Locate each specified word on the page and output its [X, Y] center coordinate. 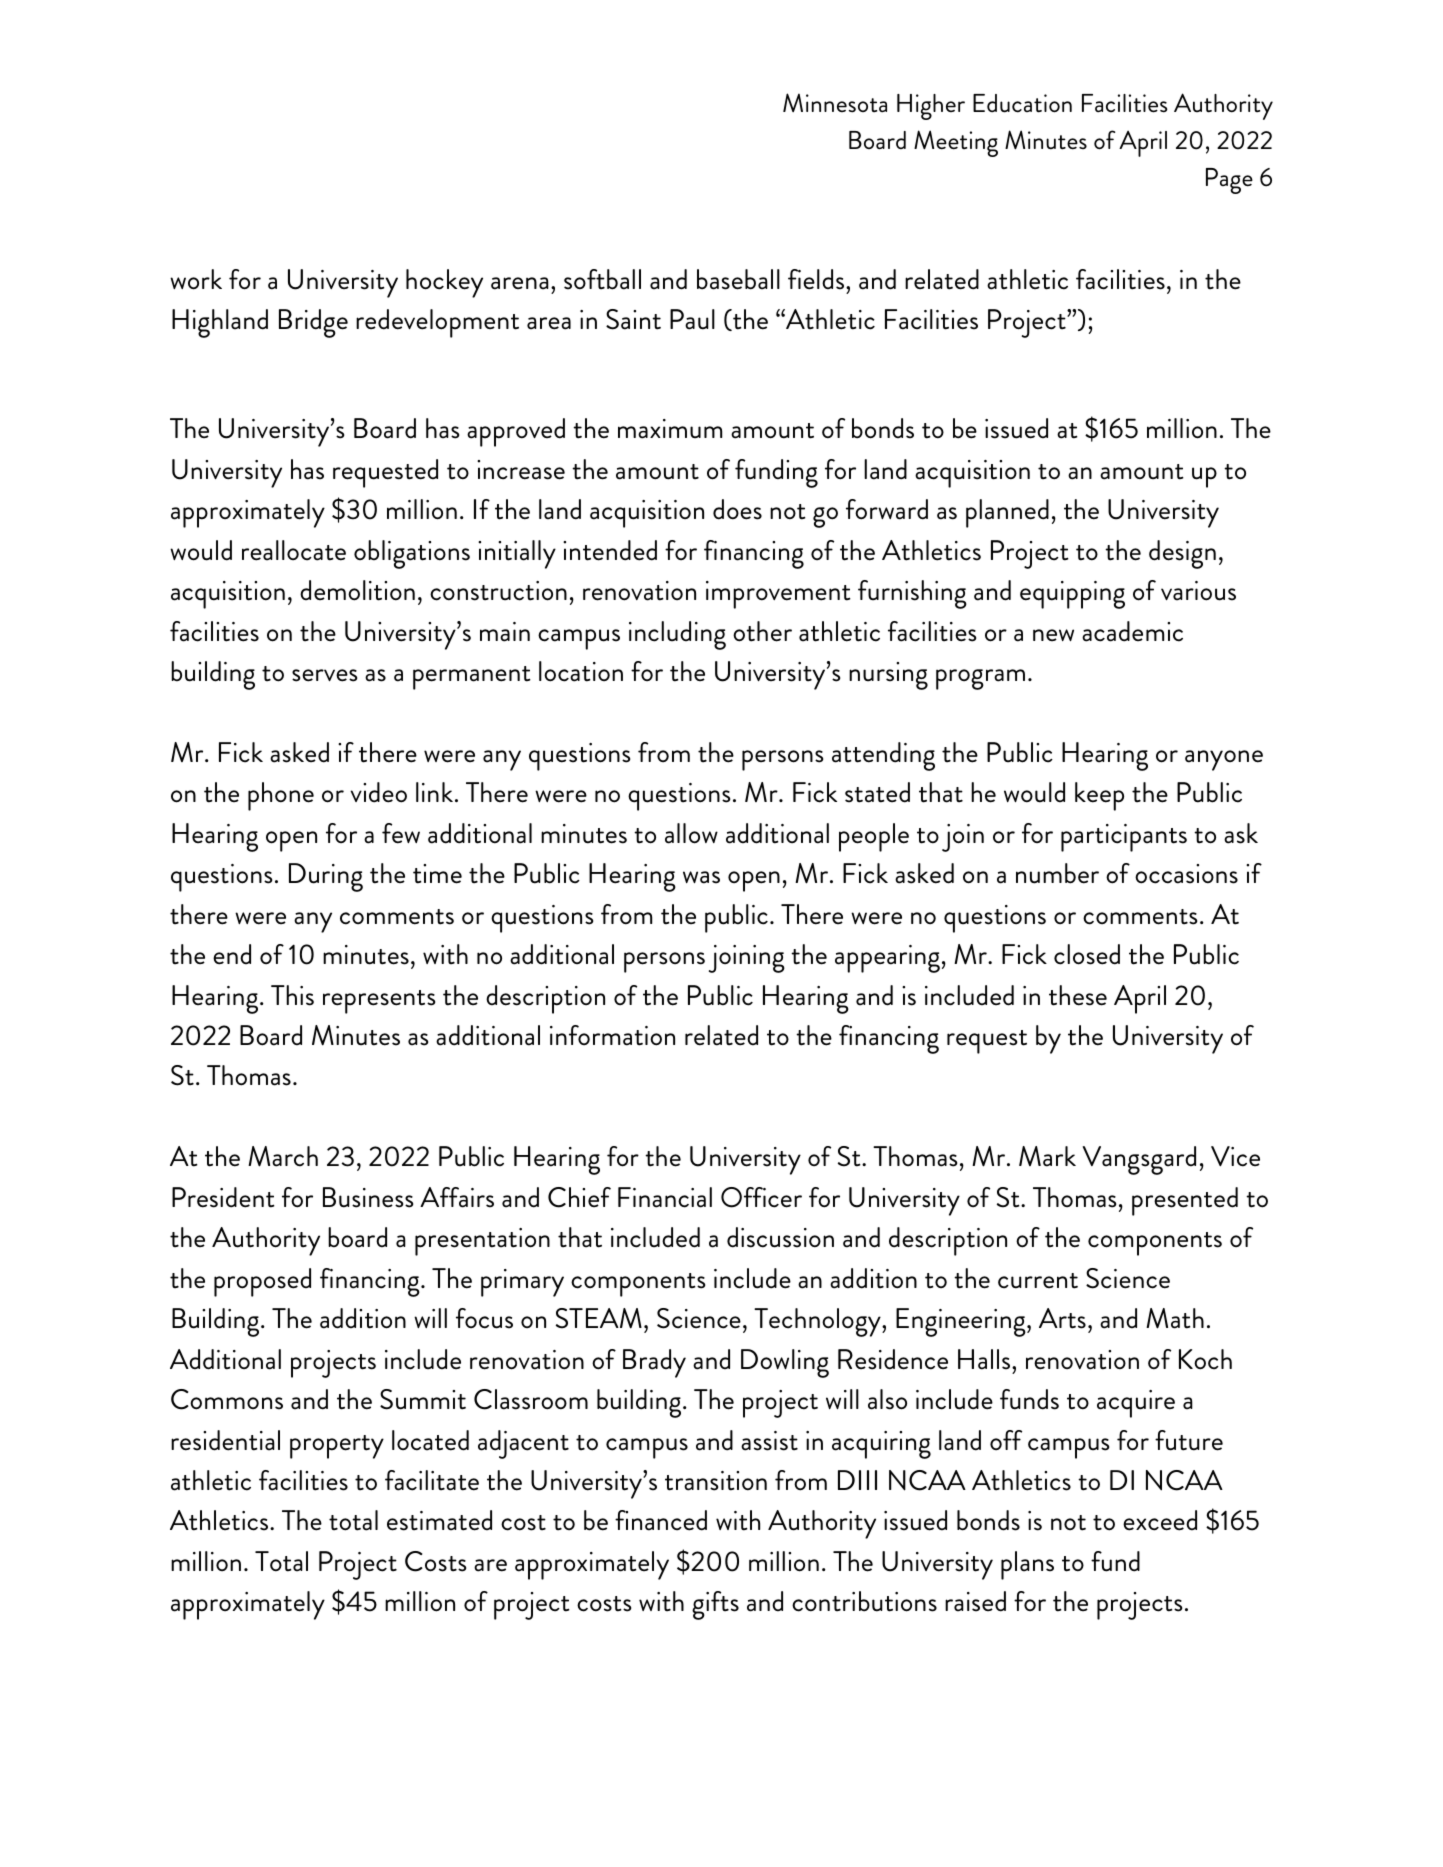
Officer [761, 1197]
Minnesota [835, 103]
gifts [715, 1605]
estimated [439, 1520]
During [326, 877]
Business [368, 1197]
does [737, 509]
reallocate [294, 550]
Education [1022, 103]
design [1182, 554]
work [196, 279]
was [701, 877]
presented [1185, 1201]
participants [1124, 838]
